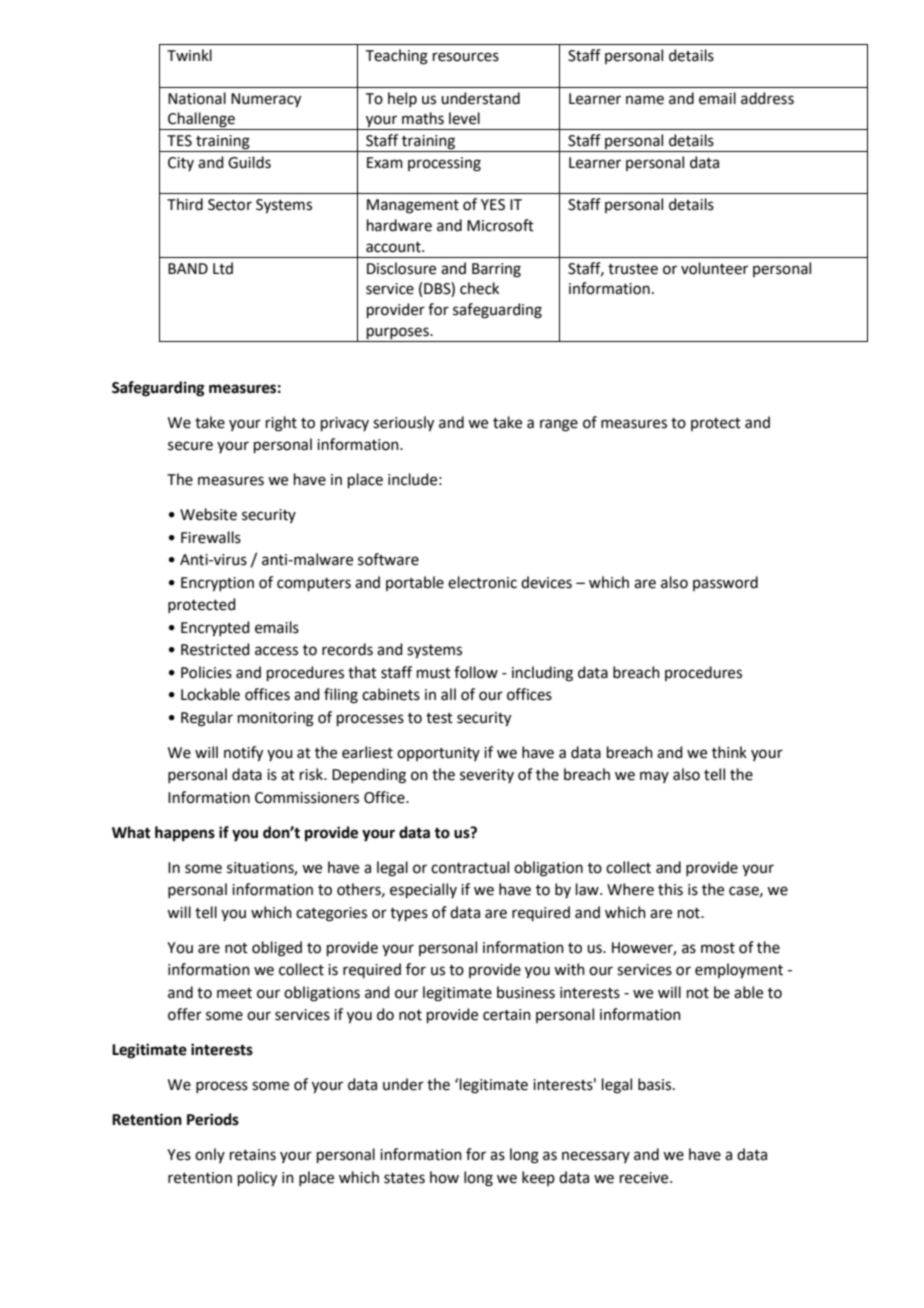 Image resolution: width=924 pixels, height=1308 pixels. Describe the element at coordinates (482, 582) in the document. I see `electronic` at that location.
